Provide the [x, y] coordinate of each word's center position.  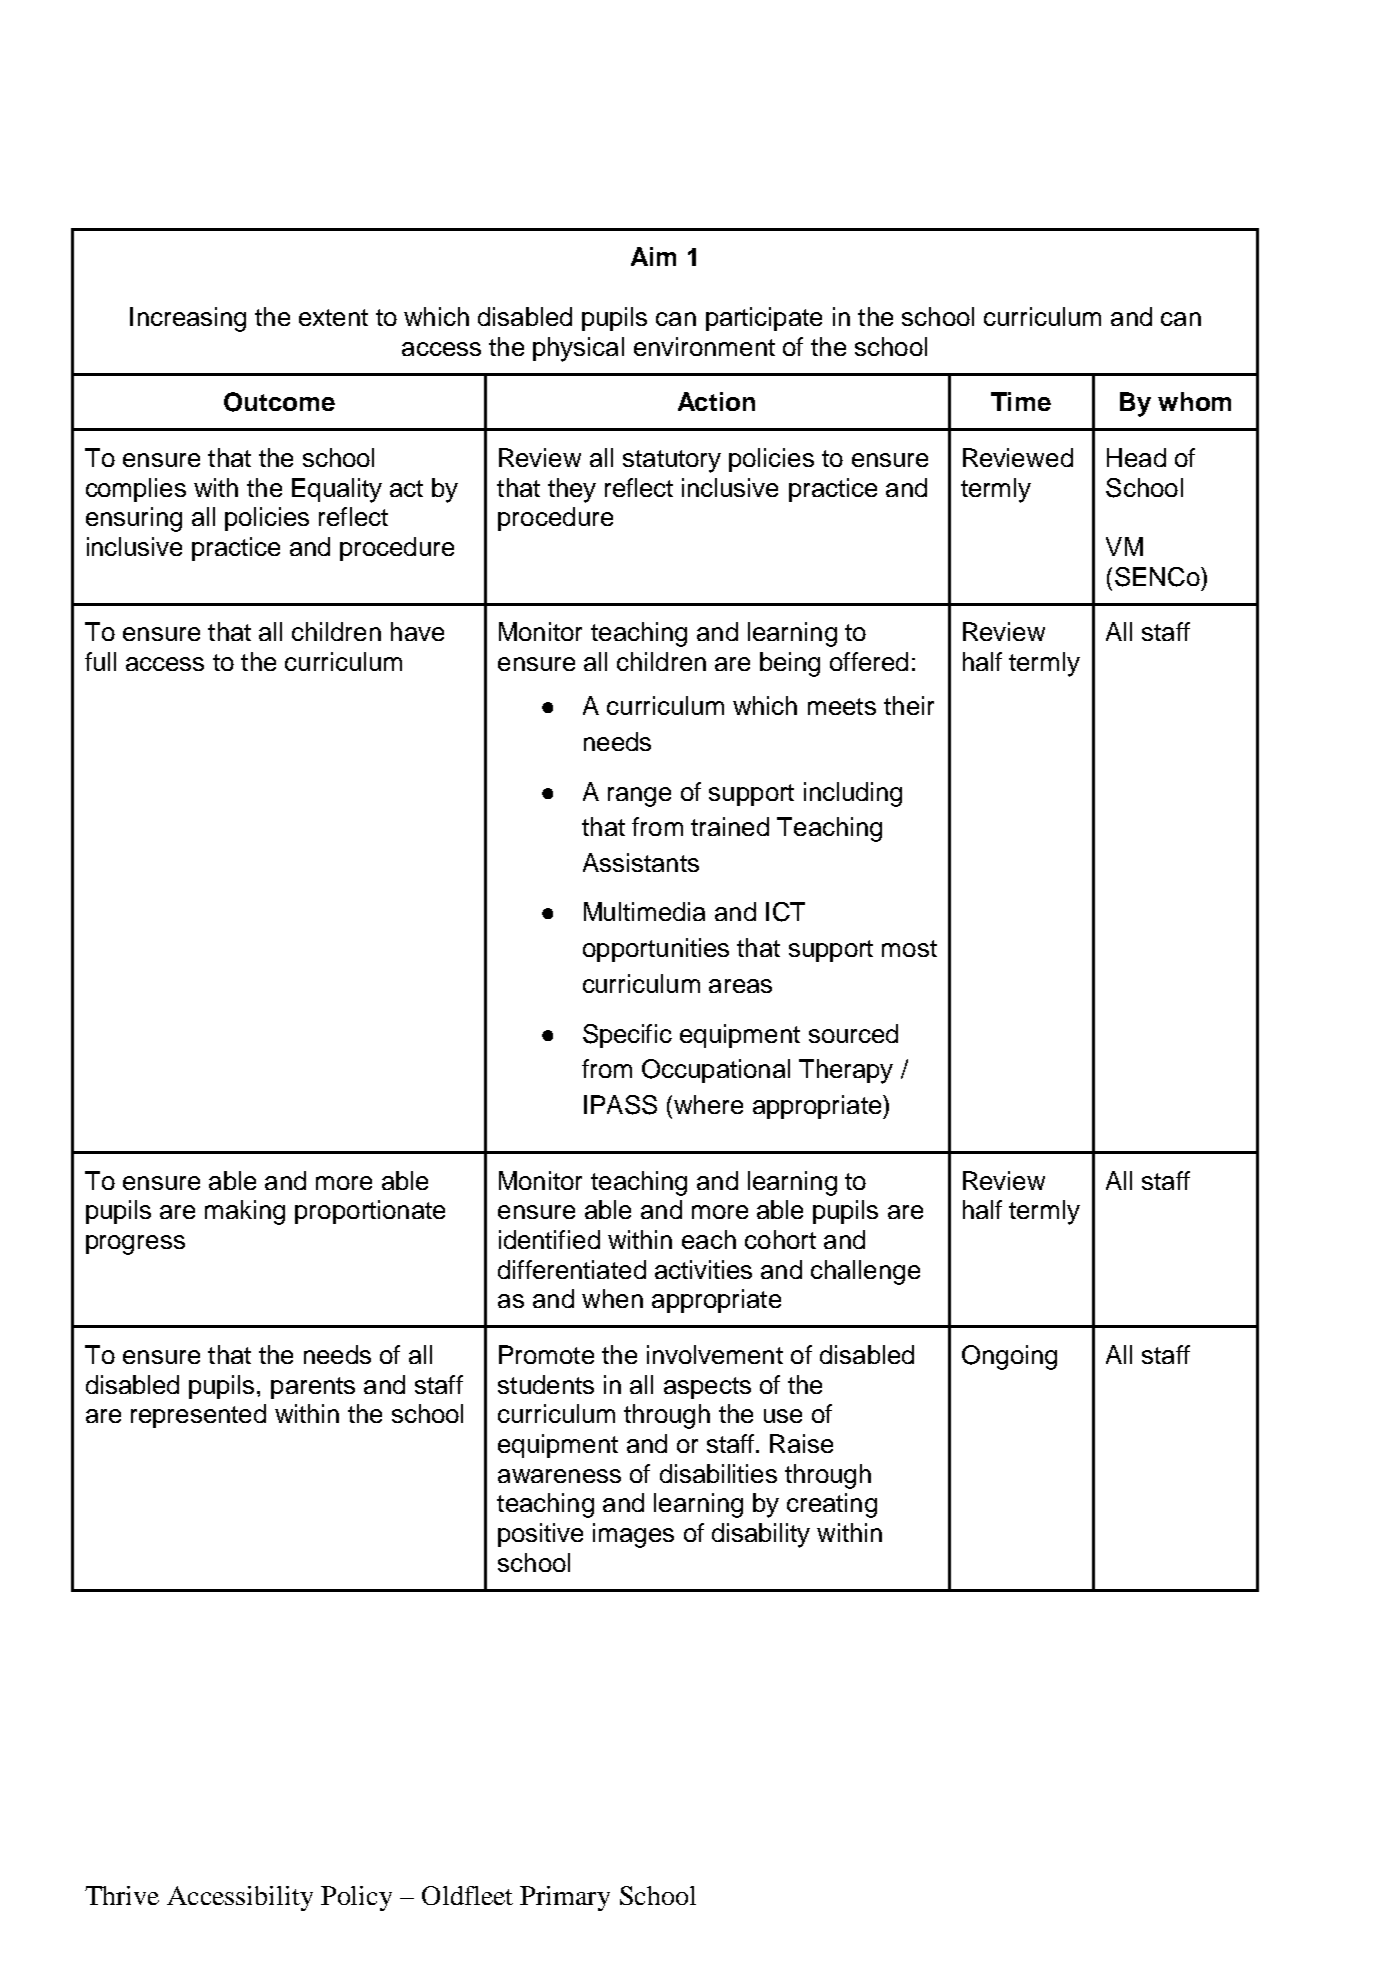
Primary [565, 1898]
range [639, 797]
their [909, 705]
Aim [653, 256]
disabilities [718, 1473]
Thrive [122, 1895]
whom [1194, 401]
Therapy [846, 1071]
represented [198, 1416]
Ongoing [1009, 1357]
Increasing [188, 319]
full [100, 661]
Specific [627, 1036]
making [245, 1212]
